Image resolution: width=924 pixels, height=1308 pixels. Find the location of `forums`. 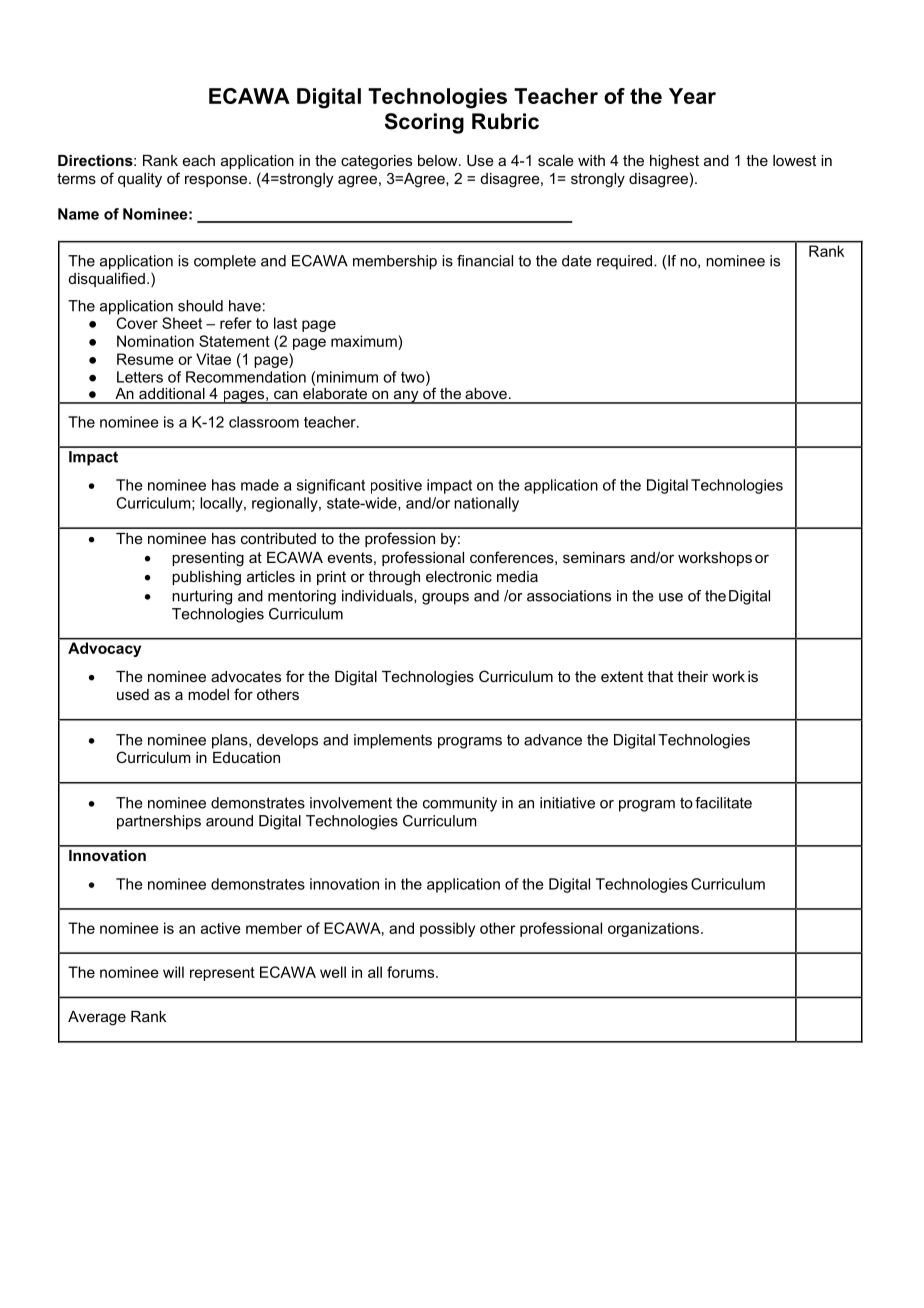

forums is located at coordinates (412, 972).
